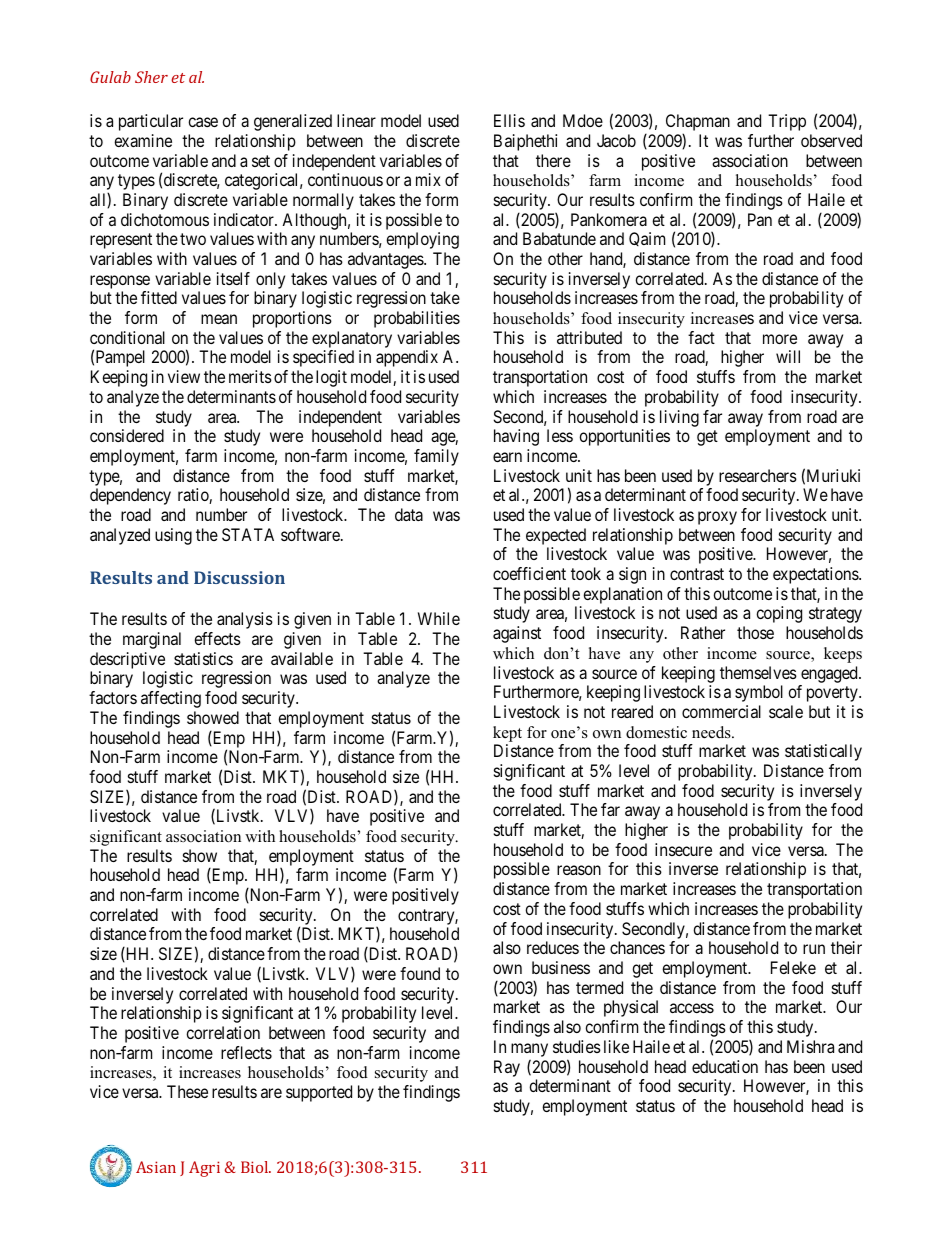 Image resolution: width=952 pixels, height=1233 pixels. What do you see at coordinates (204, 1169) in the screenshot?
I see `Agri` at bounding box center [204, 1169].
